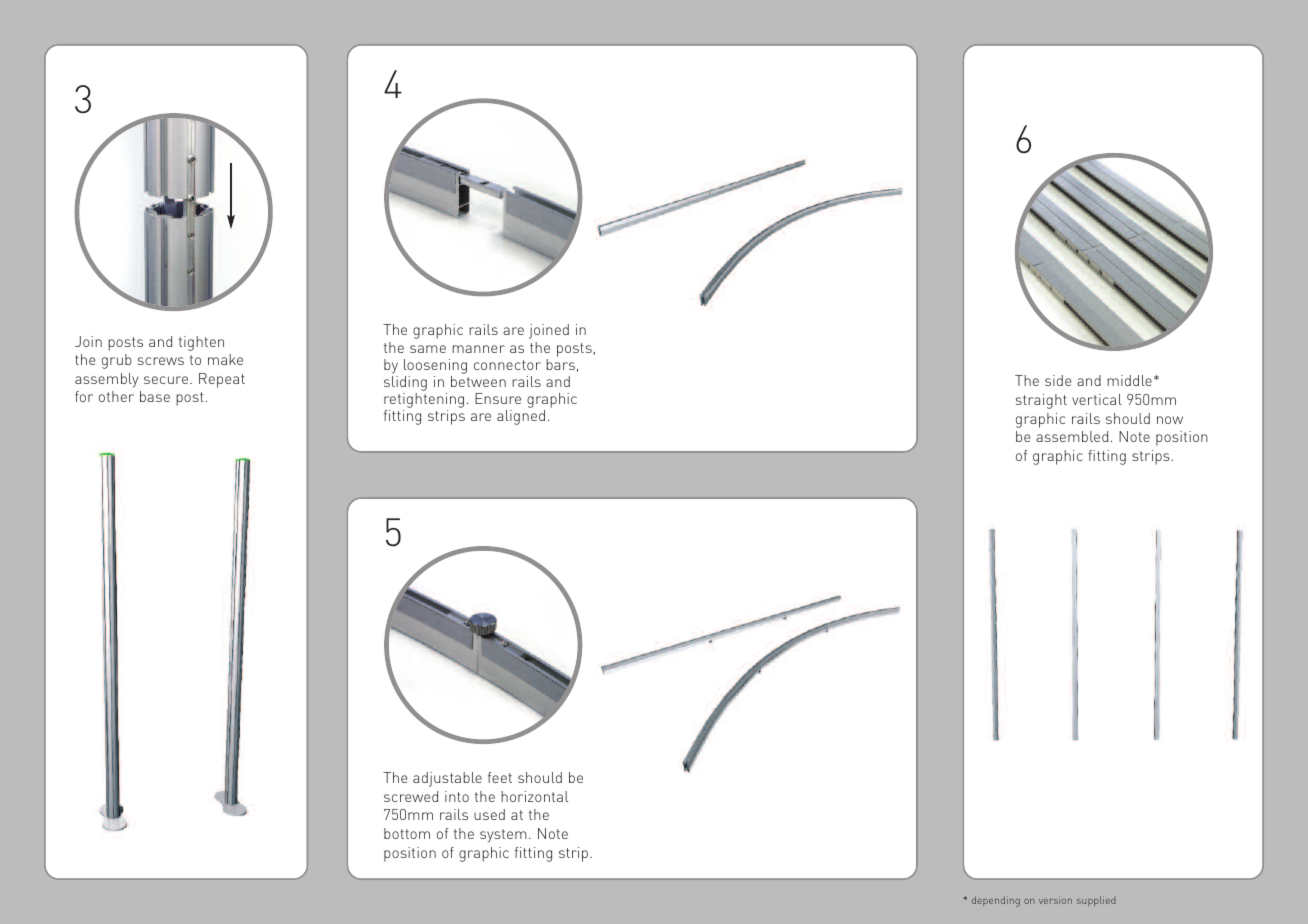  What do you see at coordinates (500, 777) in the screenshot?
I see `feet` at bounding box center [500, 777].
